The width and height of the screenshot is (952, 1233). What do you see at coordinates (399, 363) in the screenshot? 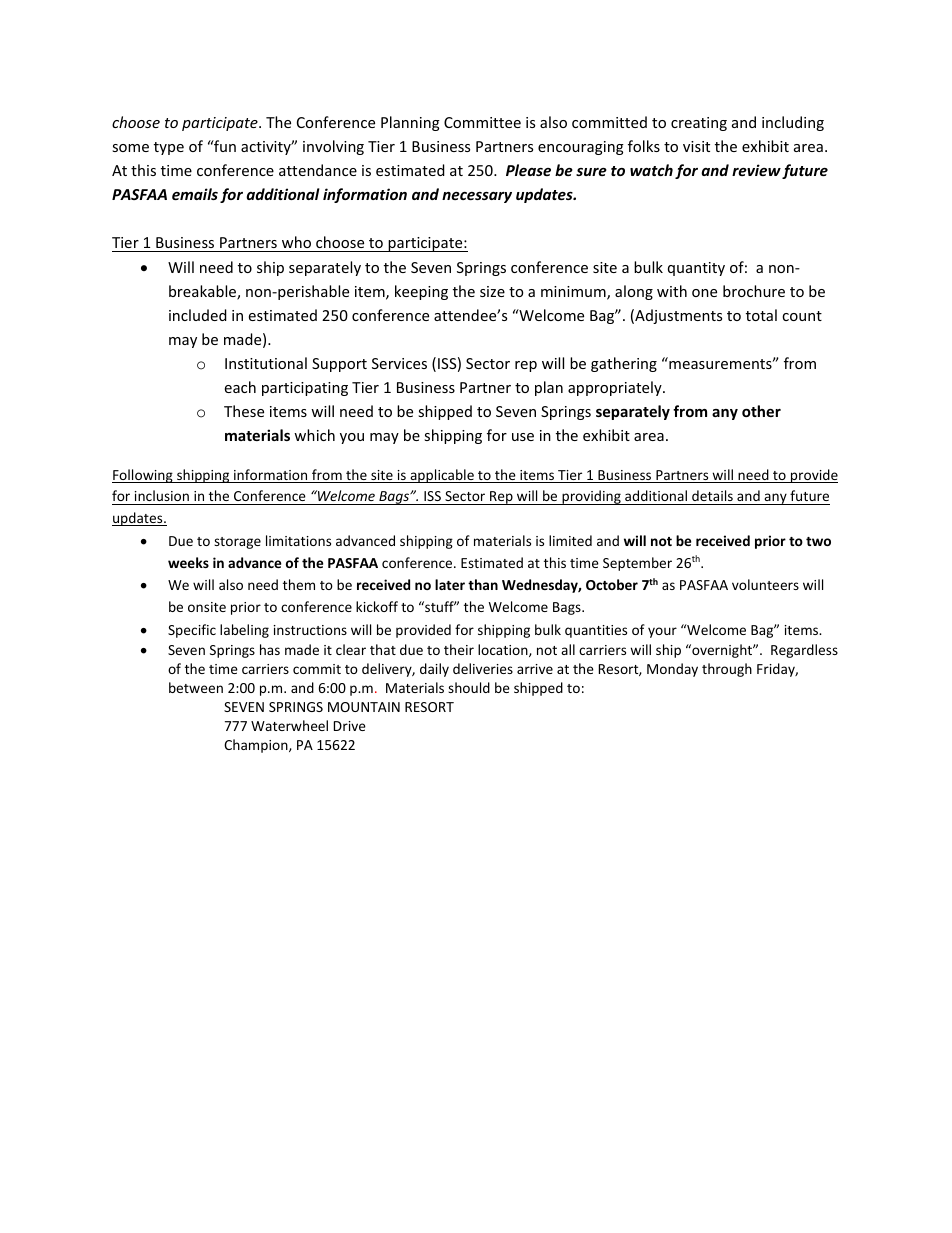
I see `Services` at bounding box center [399, 363].
